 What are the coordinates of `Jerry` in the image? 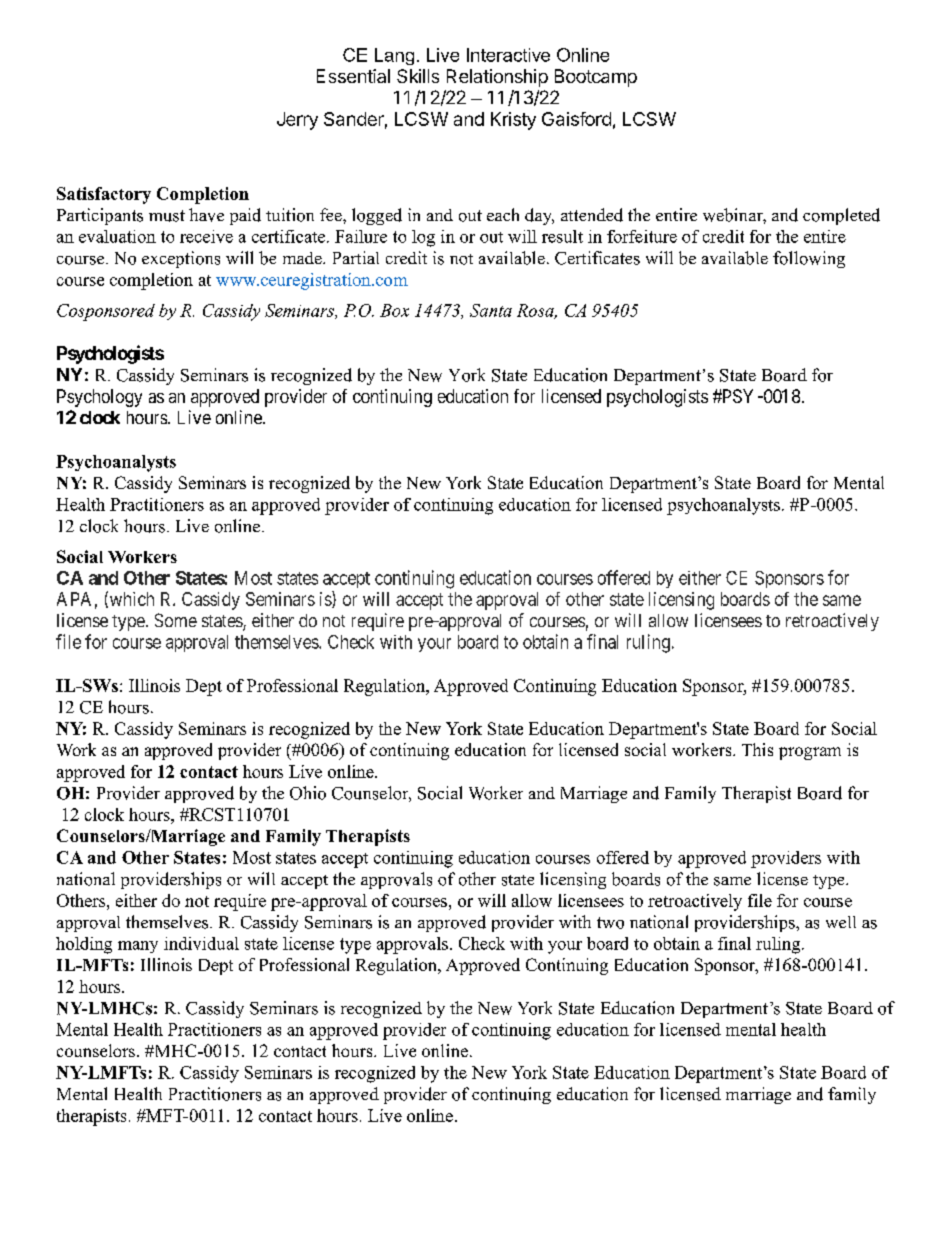 It's located at (297, 121).
